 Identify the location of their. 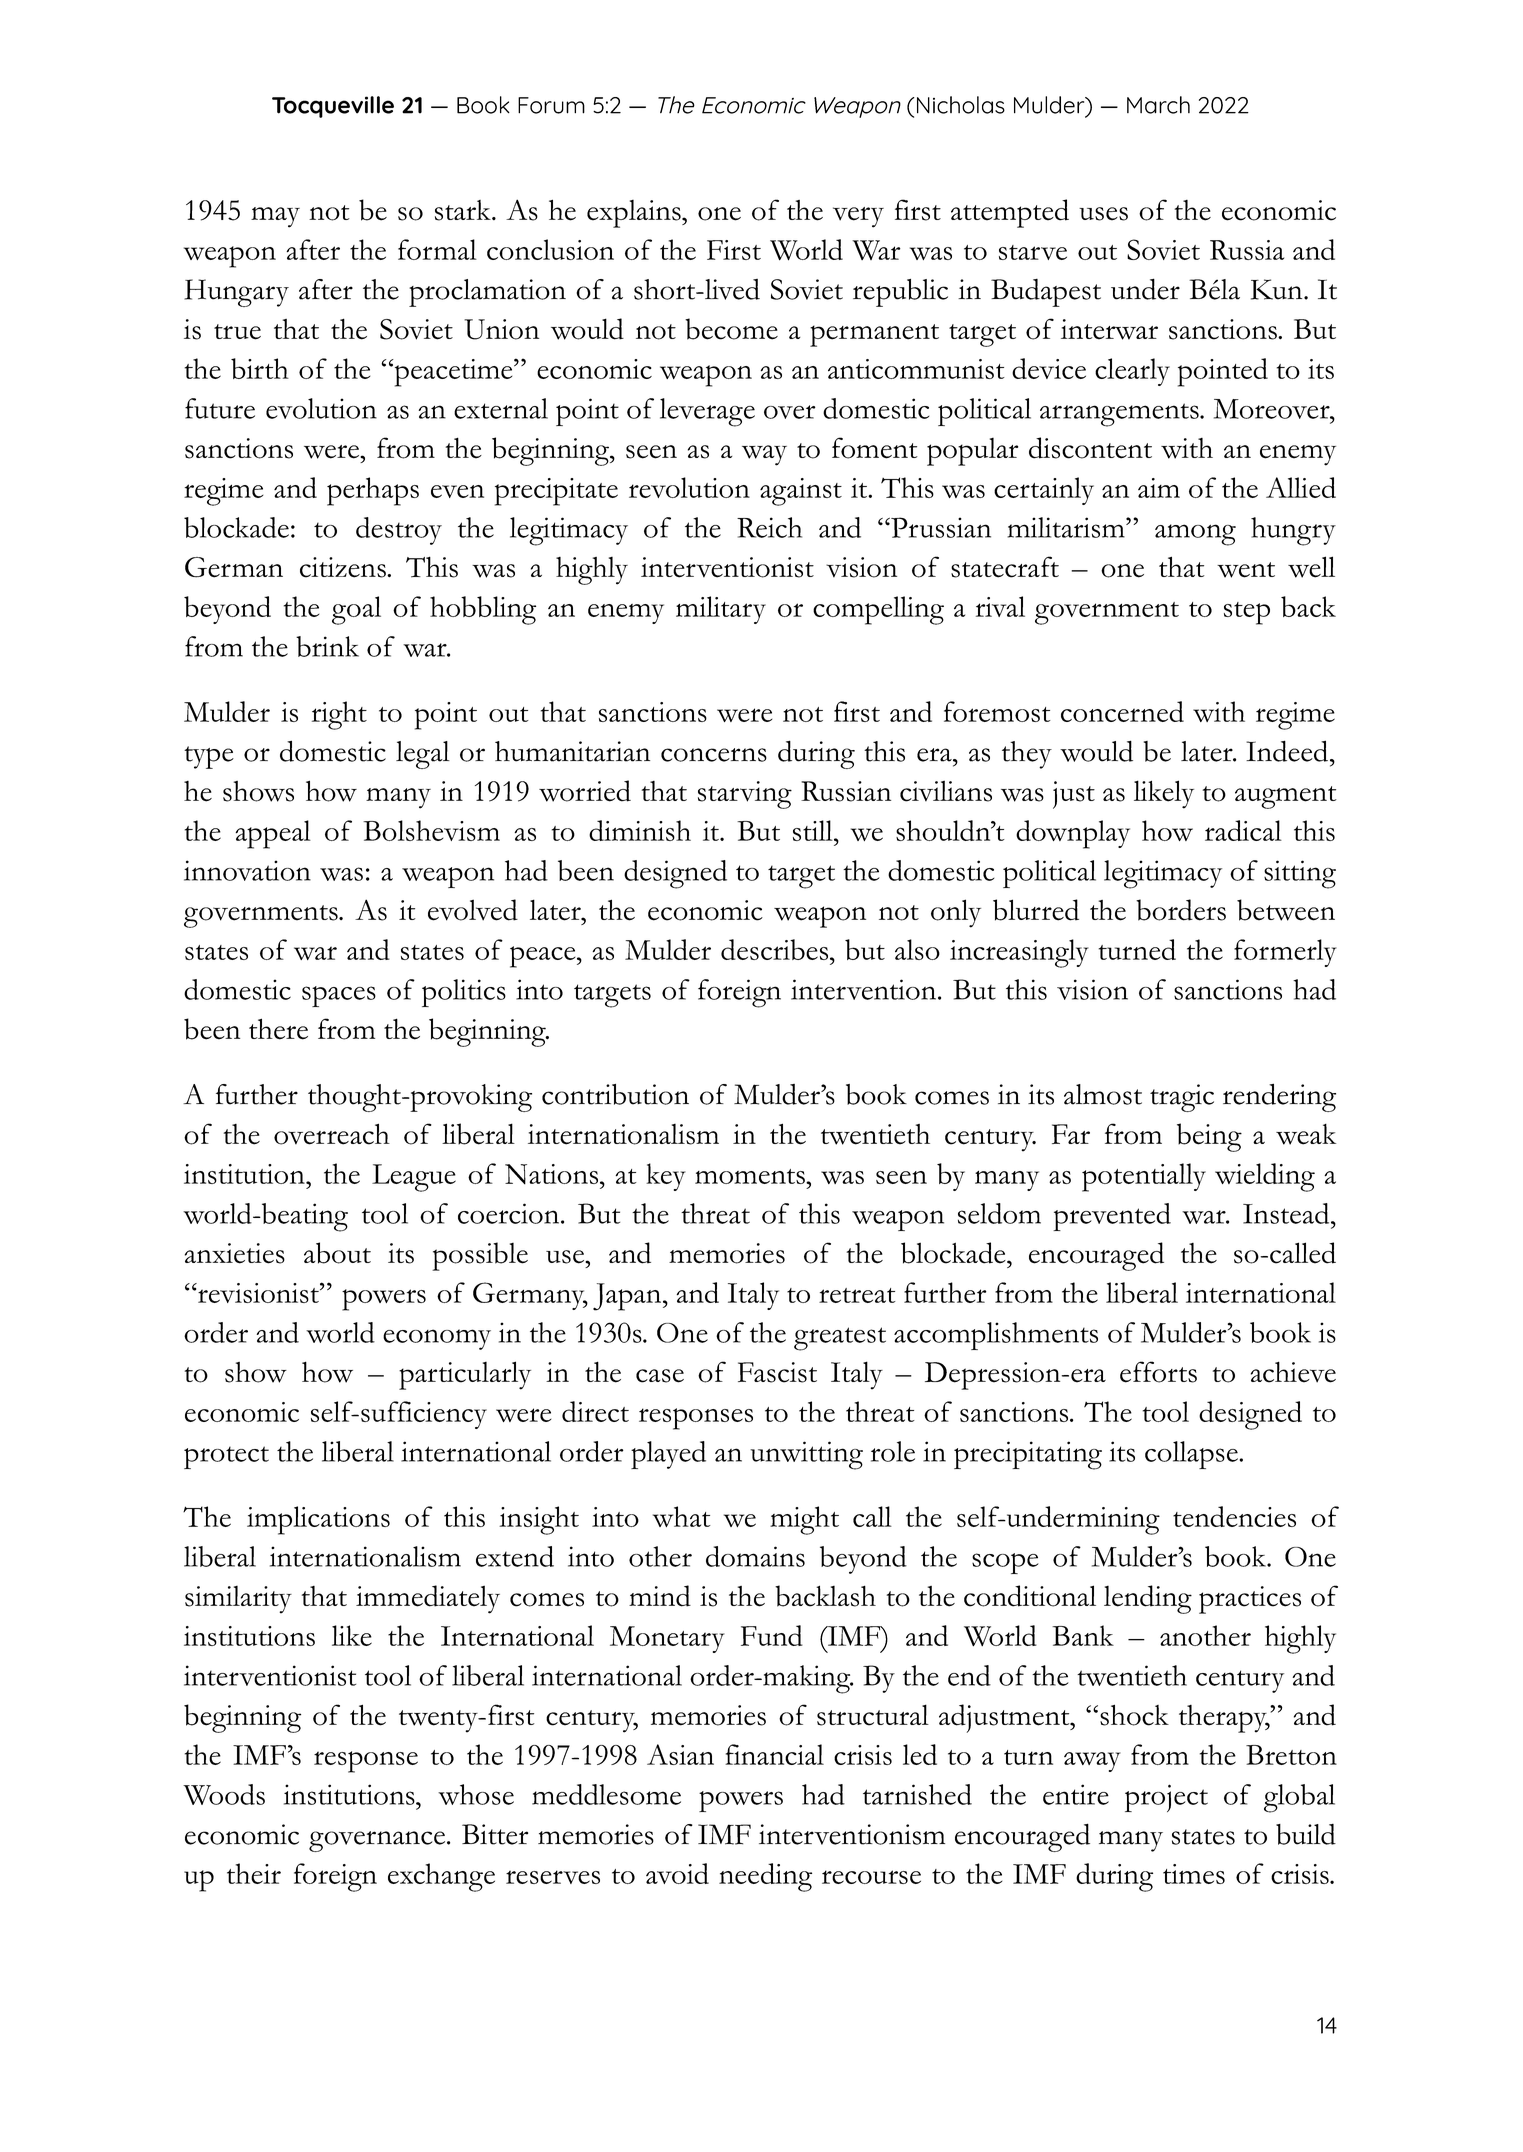
(254, 1873).
